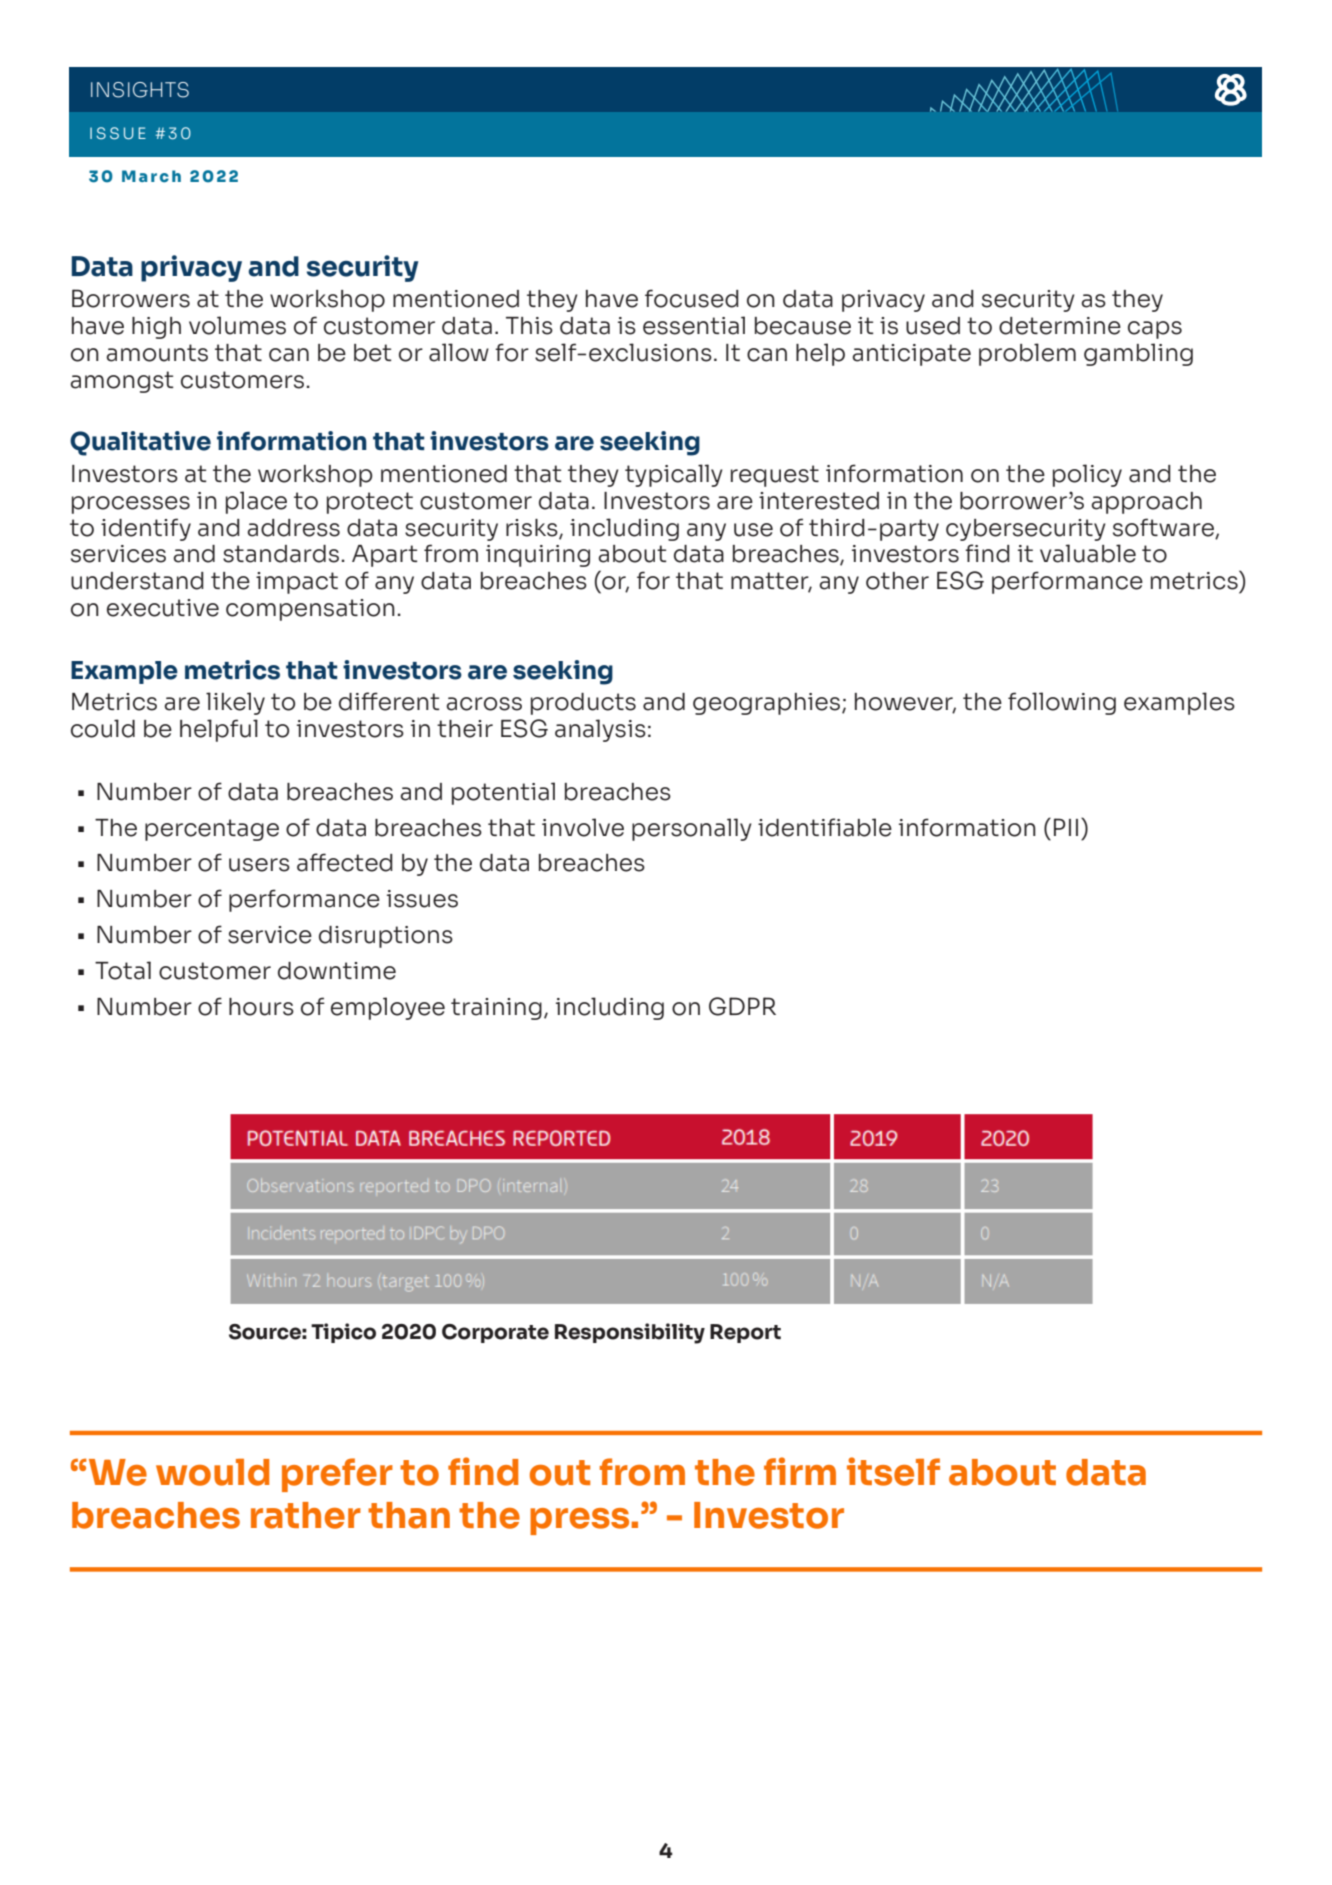 The width and height of the document is (1332, 1885). I want to click on determine, so click(1060, 326).
